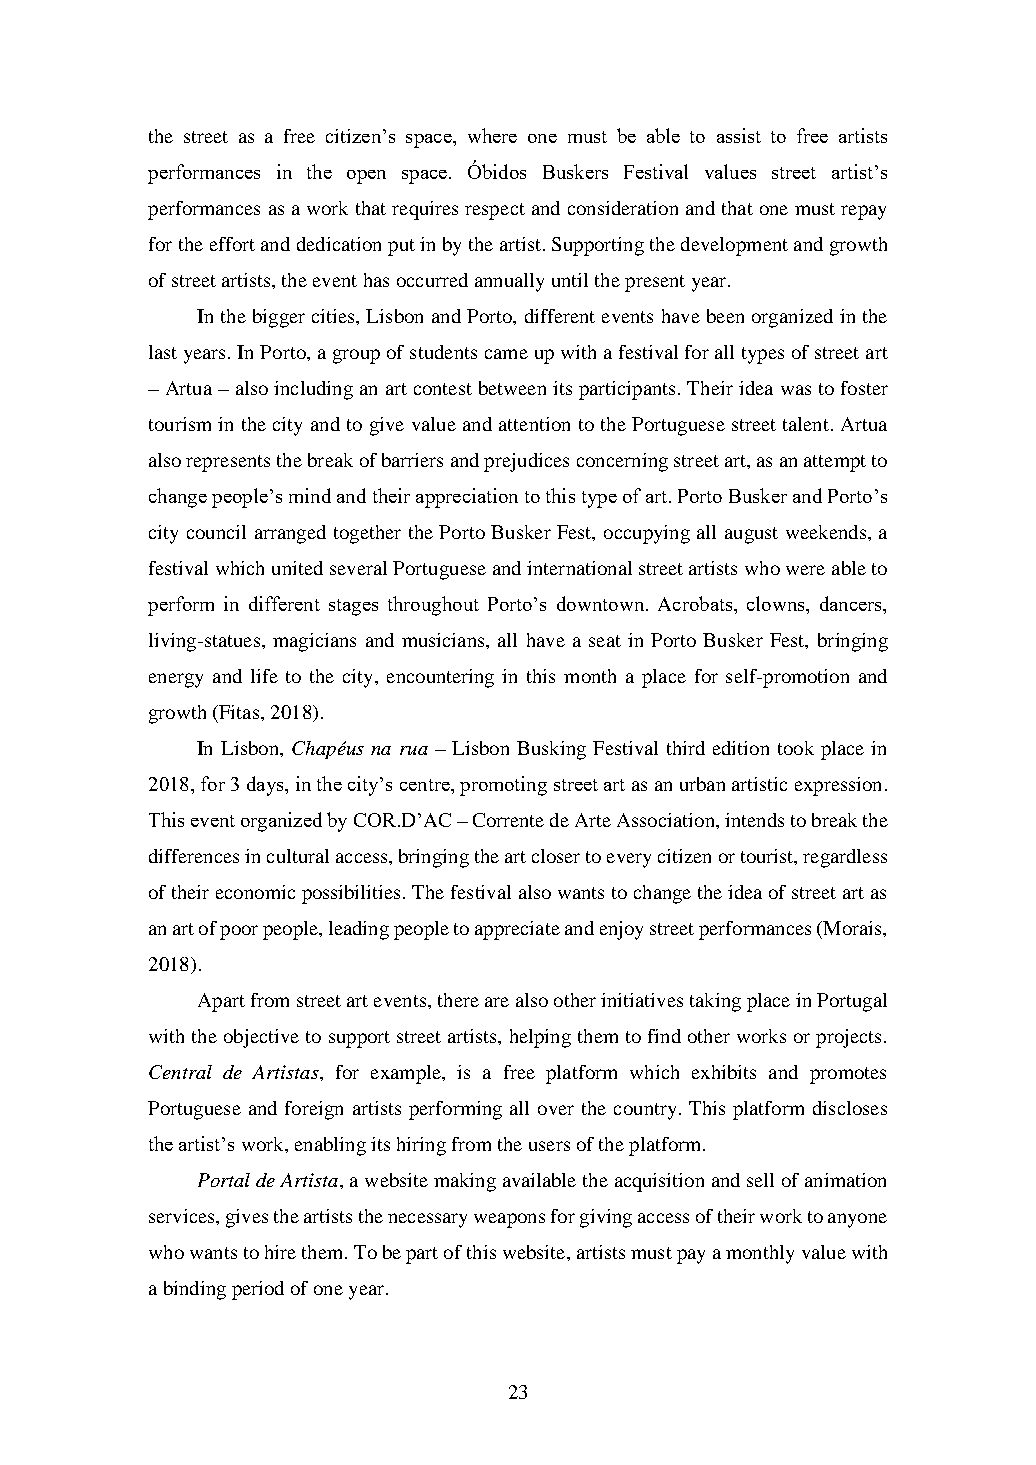  Describe the element at coordinates (492, 135) in the screenshot. I see `where` at that location.
